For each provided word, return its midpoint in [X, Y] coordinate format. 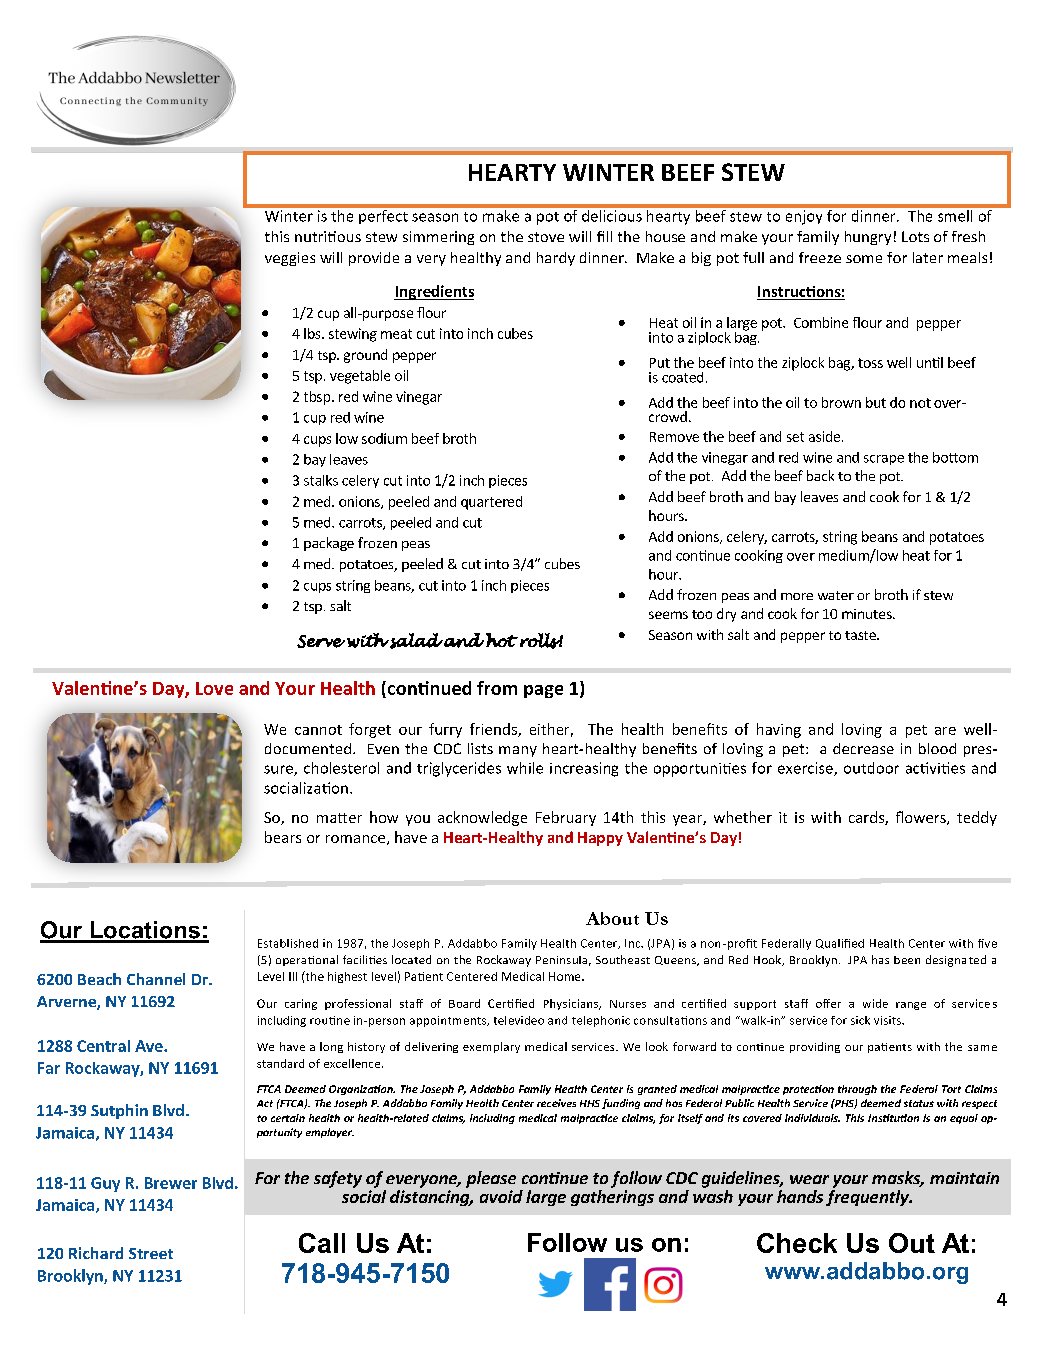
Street [151, 1253]
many [518, 751]
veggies [290, 259]
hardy [556, 259]
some [864, 259]
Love [214, 688]
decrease [863, 748]
